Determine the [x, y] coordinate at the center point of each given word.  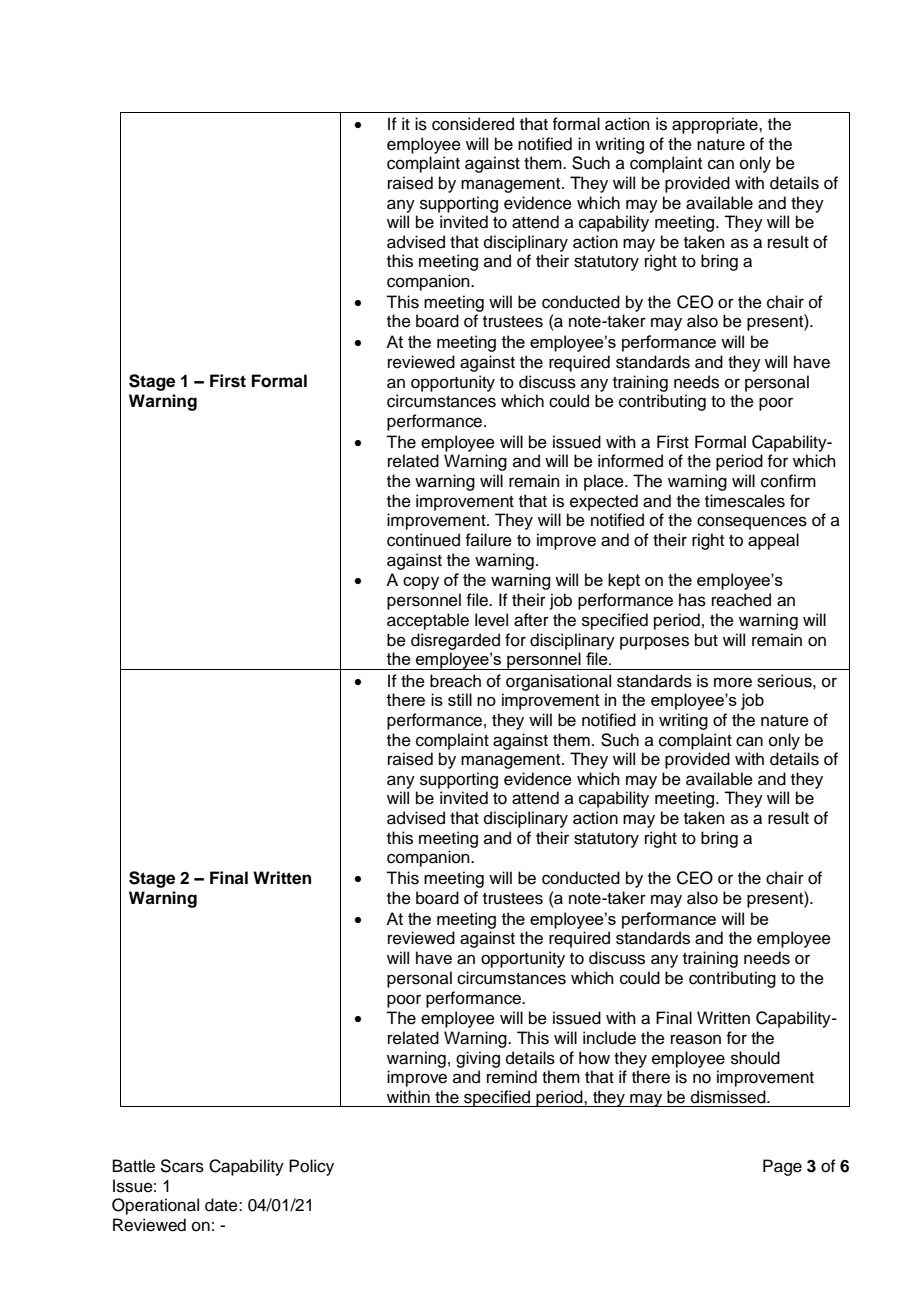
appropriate [716, 125]
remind [512, 1077]
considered [473, 124]
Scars [182, 1166]
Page [782, 1167]
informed [630, 461]
